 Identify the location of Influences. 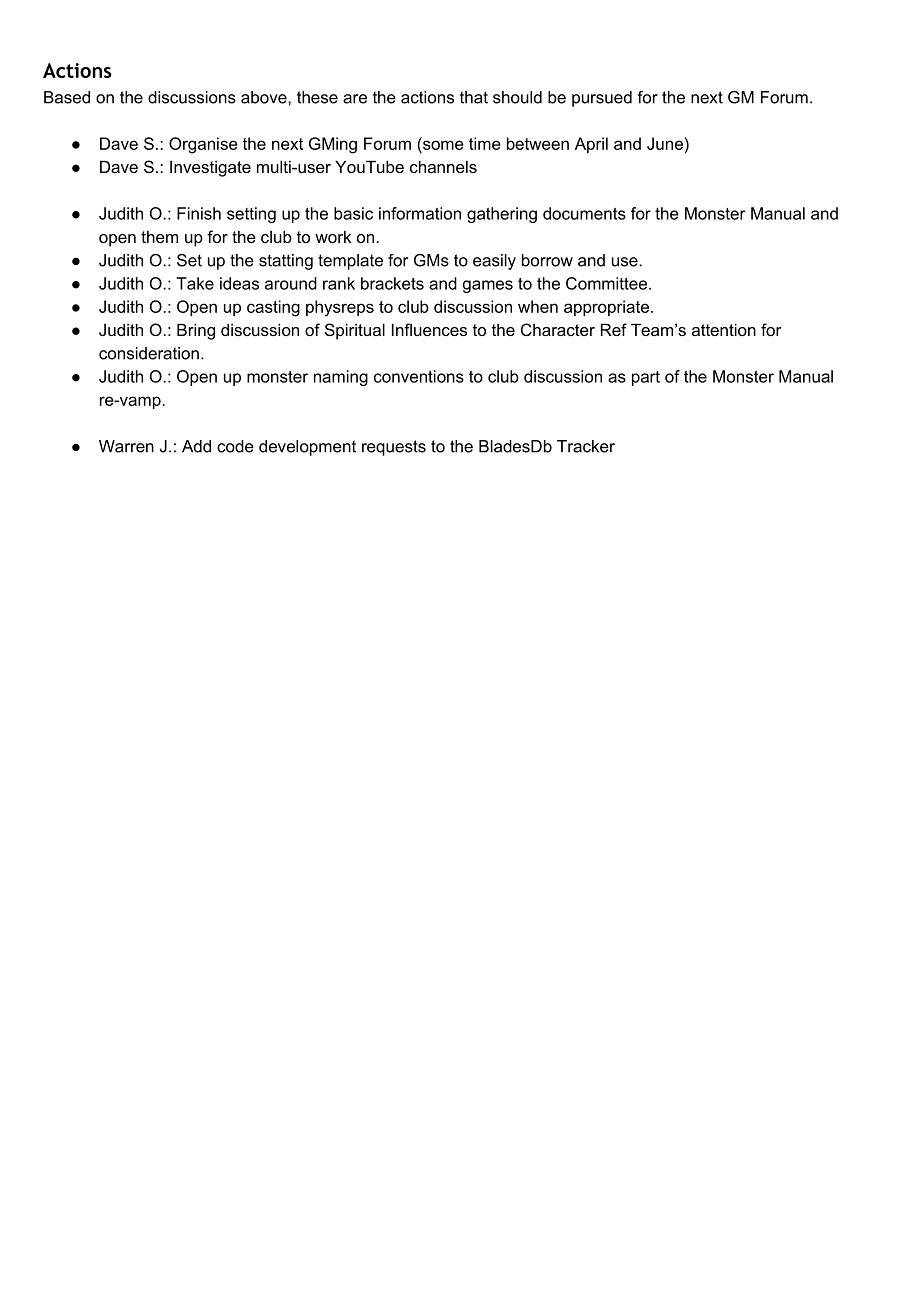
(429, 329).
